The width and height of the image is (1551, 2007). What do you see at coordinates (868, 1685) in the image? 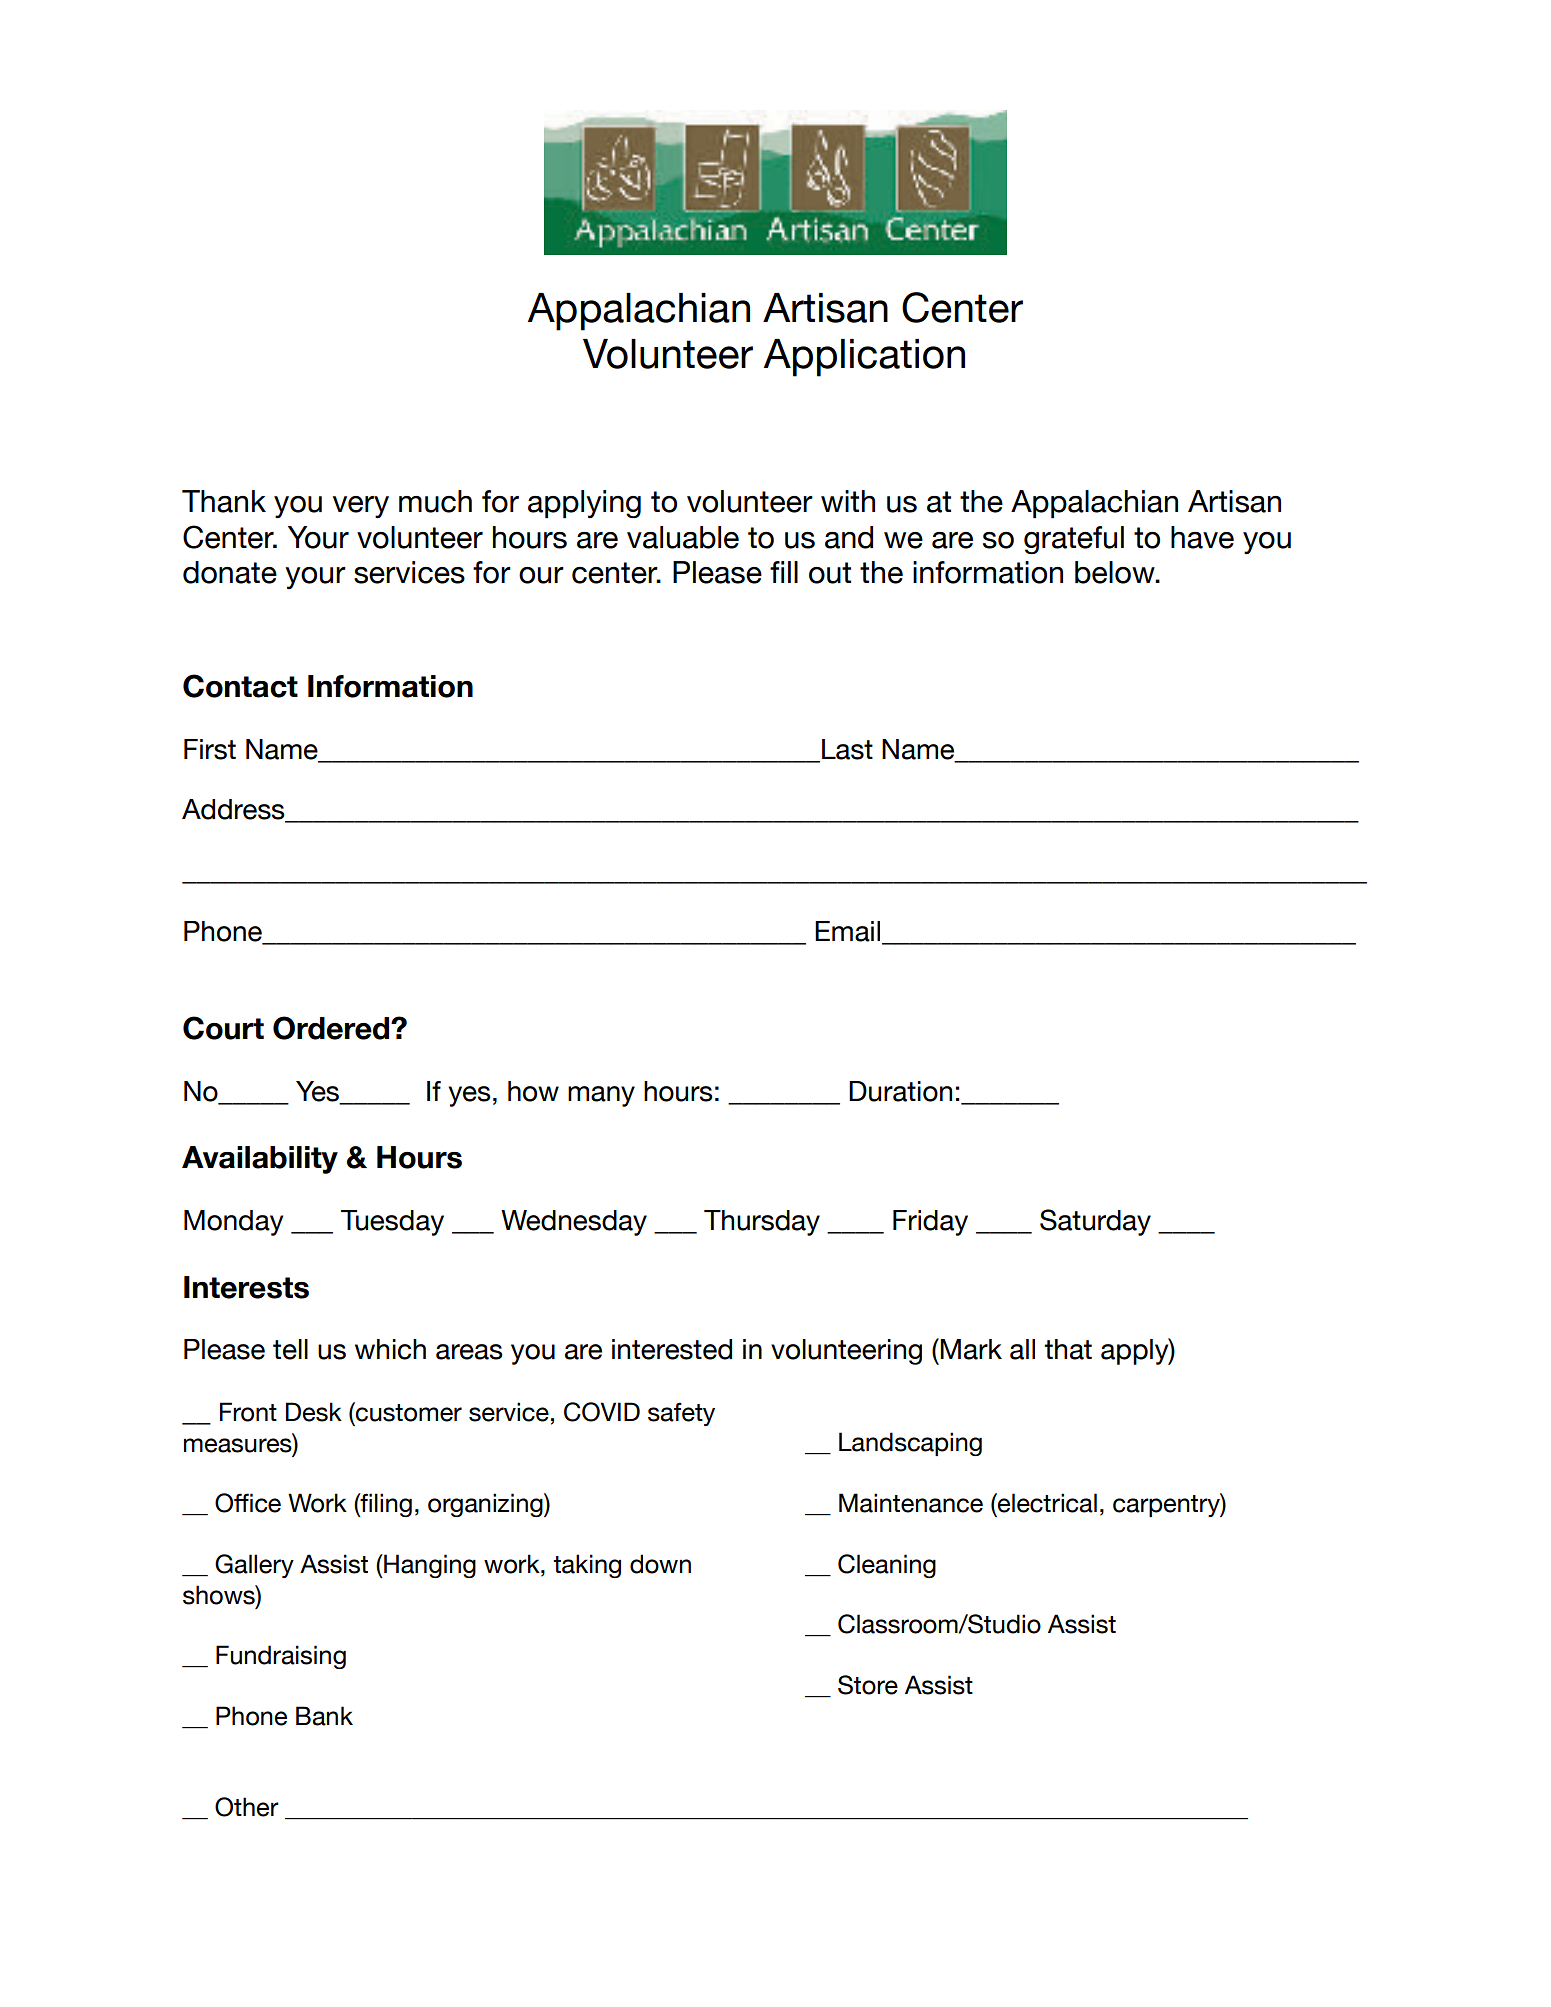
I see `Store` at bounding box center [868, 1685].
